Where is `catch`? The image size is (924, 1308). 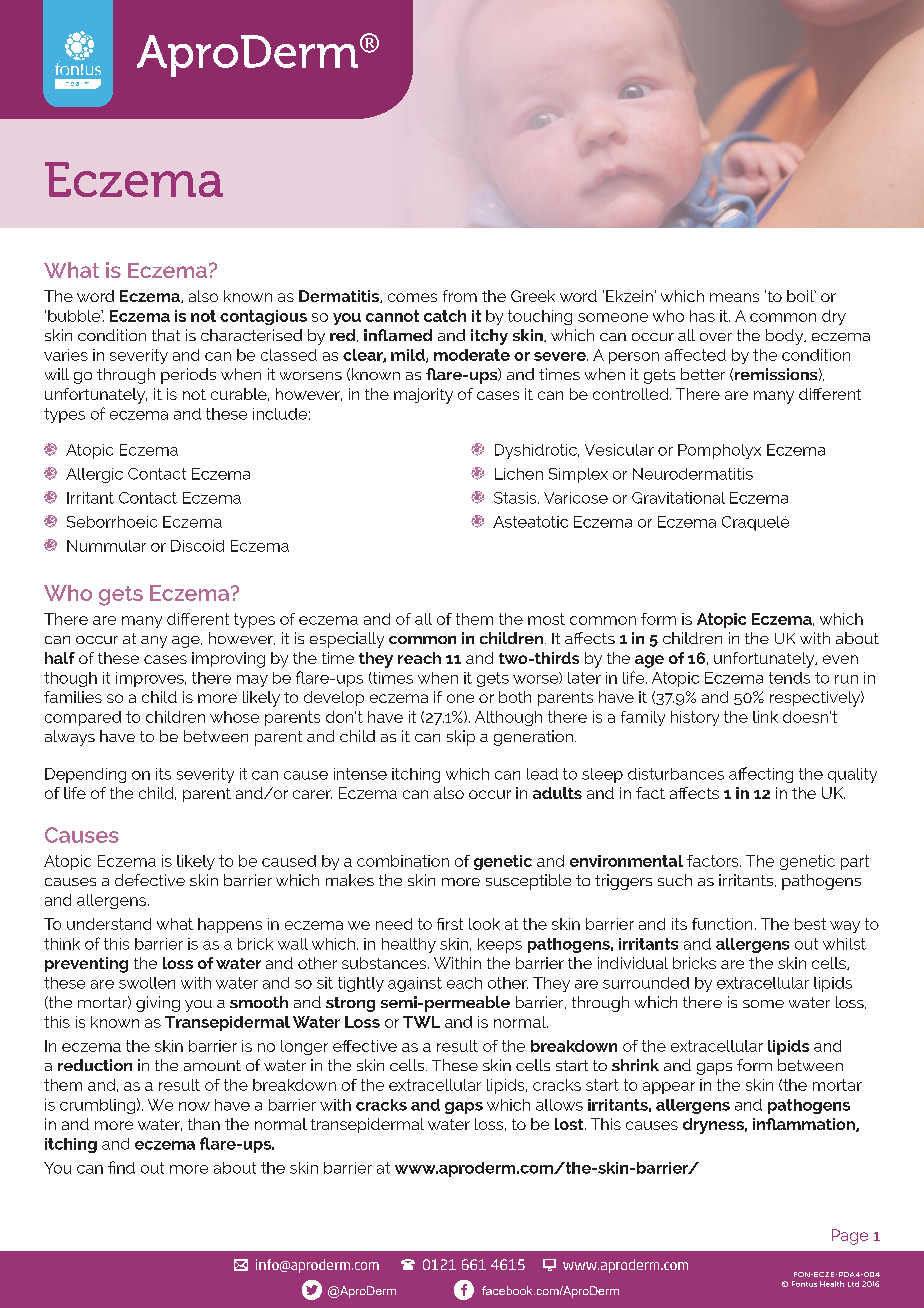
catch is located at coordinates (445, 316).
